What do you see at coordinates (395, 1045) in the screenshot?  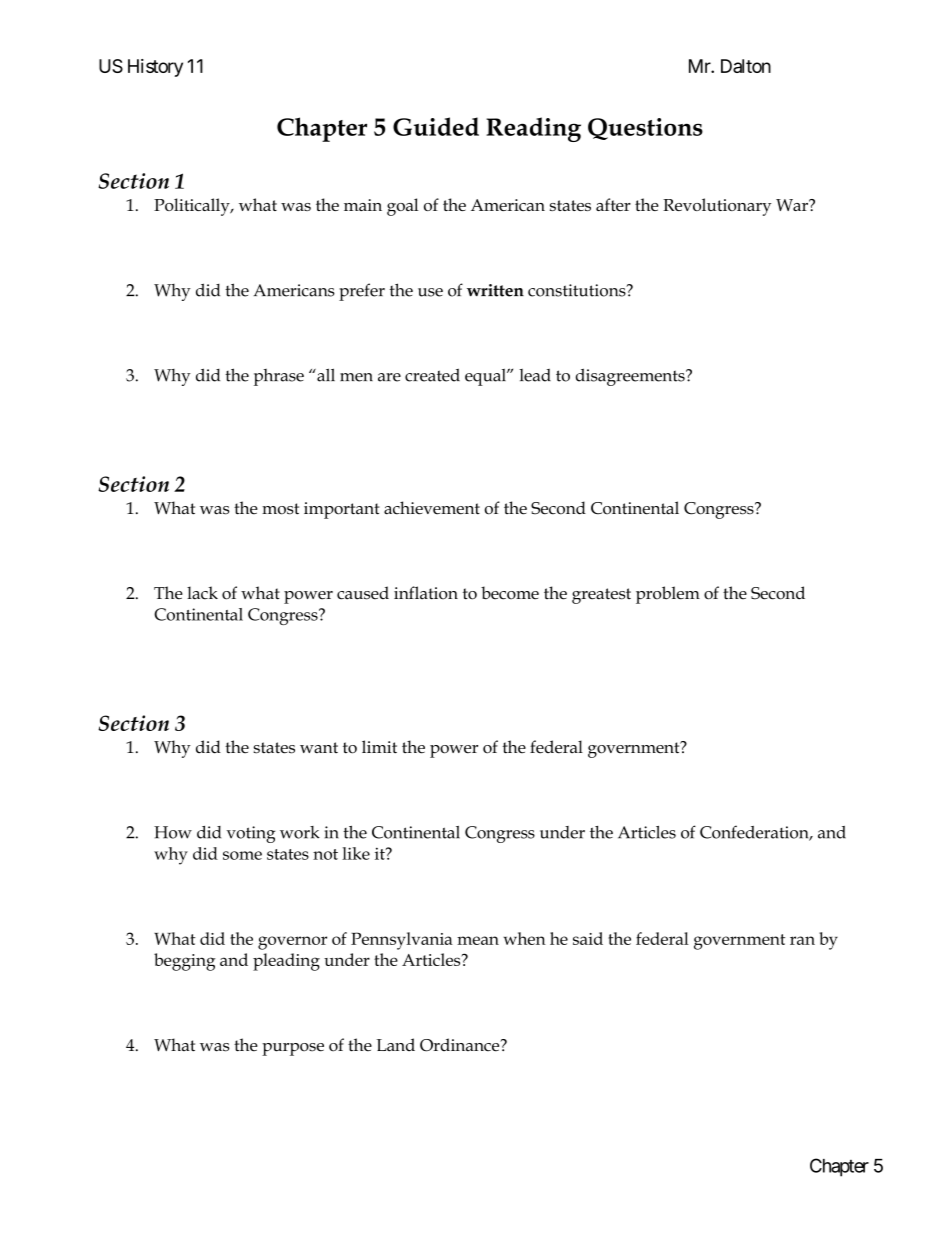 I see `Land` at bounding box center [395, 1045].
